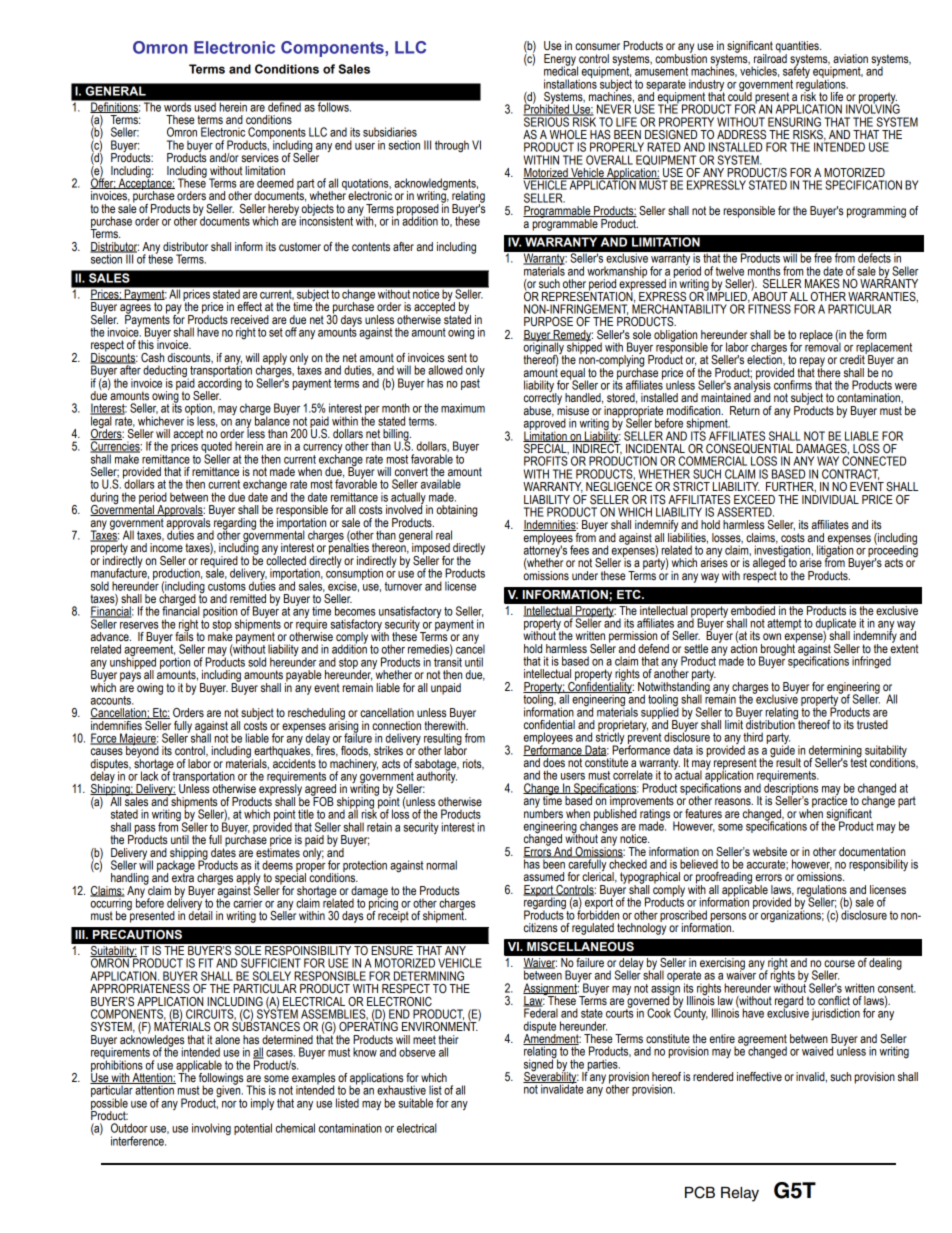 This page has height=1233, width=952. I want to click on received, so click(250, 319).
